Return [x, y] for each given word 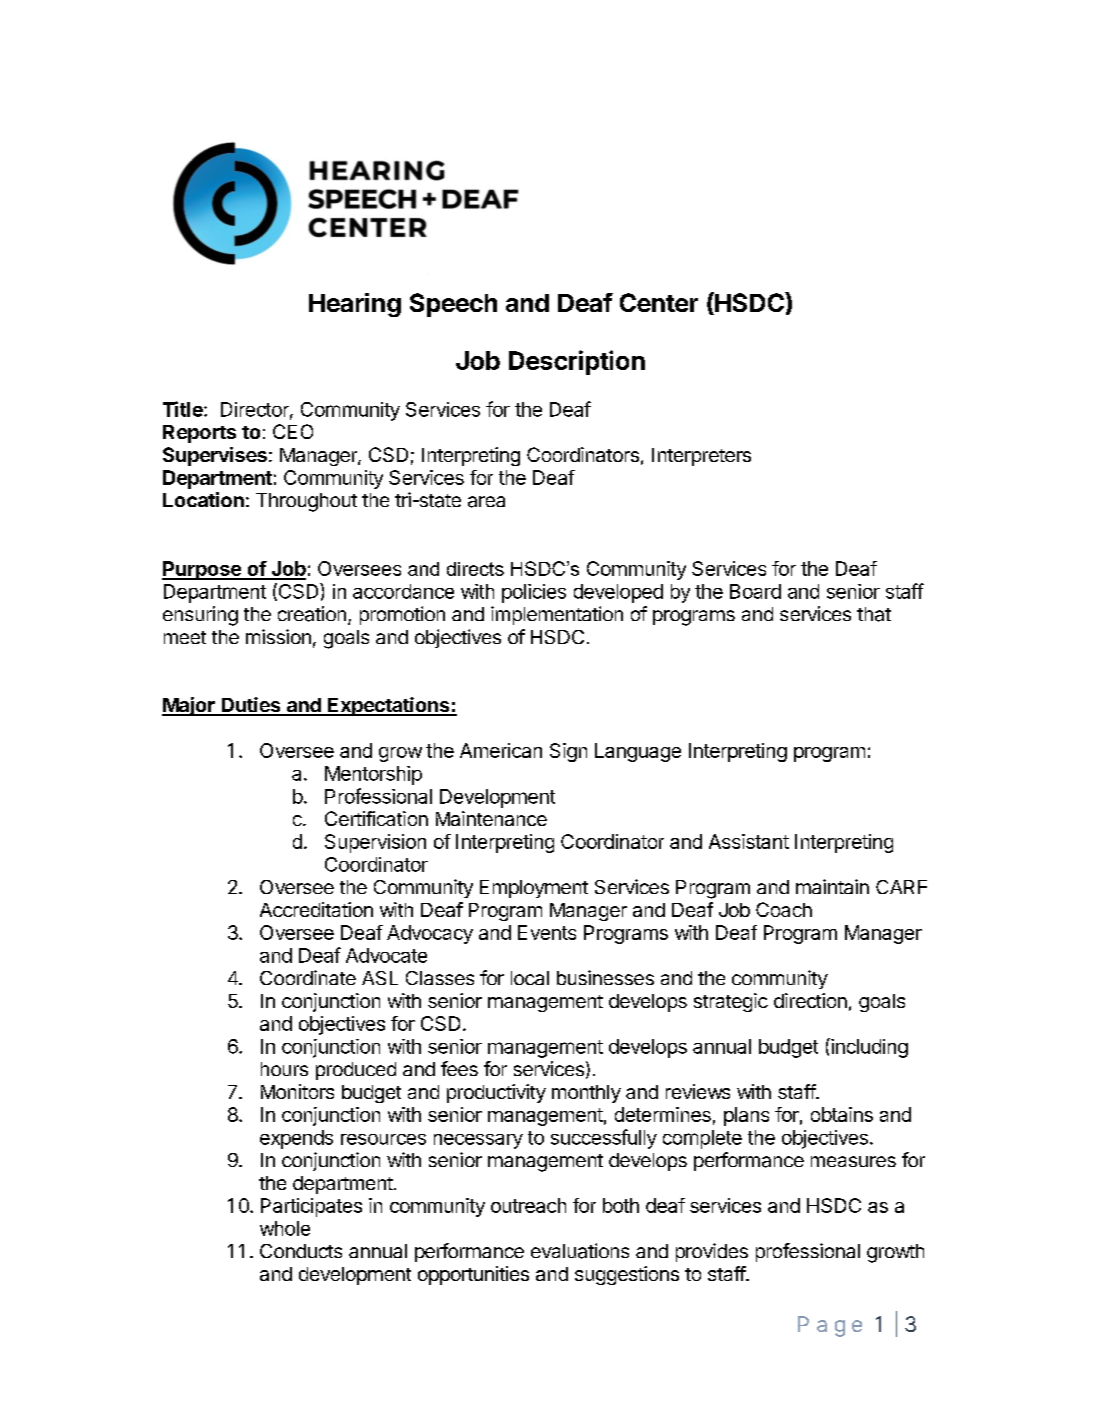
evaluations [580, 1251]
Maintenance [491, 818]
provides [712, 1252]
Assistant [749, 841]
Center [659, 302]
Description [577, 362]
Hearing [355, 305]
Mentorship [373, 775]
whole [285, 1228]
